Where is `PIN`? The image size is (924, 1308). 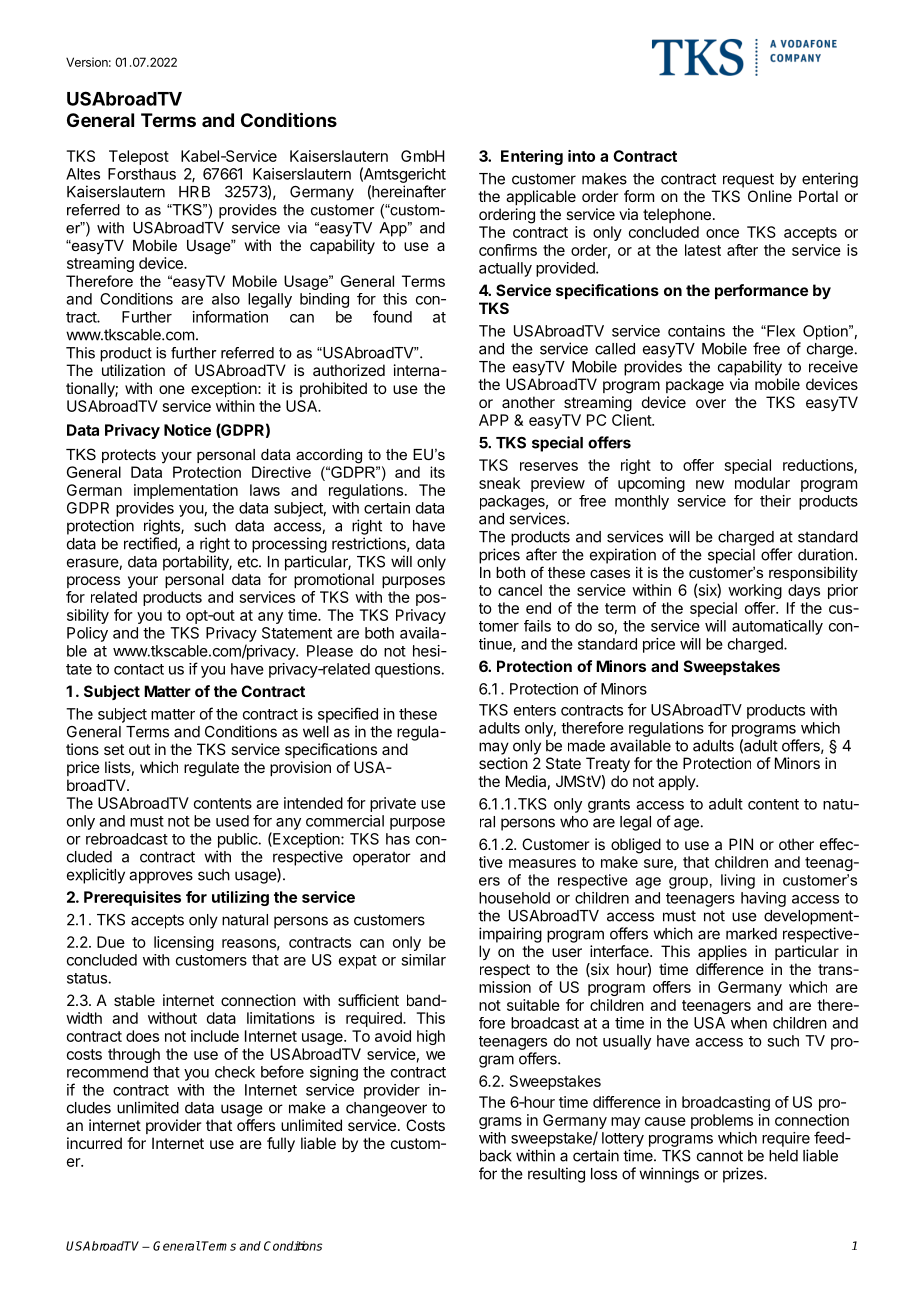
PIN is located at coordinates (741, 844).
